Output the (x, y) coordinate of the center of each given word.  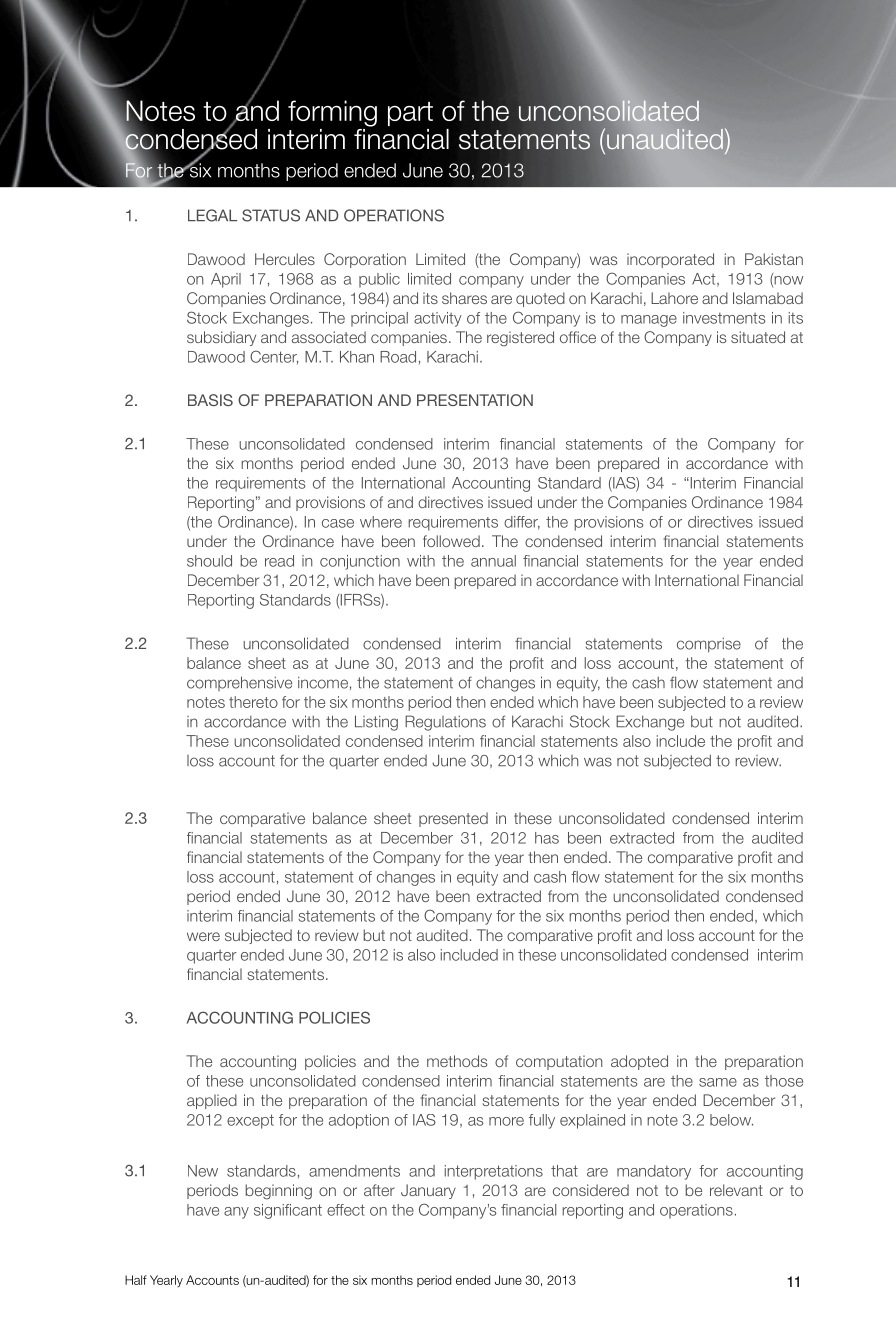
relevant (736, 1190)
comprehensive (239, 683)
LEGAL (212, 215)
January (428, 1191)
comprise (709, 644)
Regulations (445, 723)
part (410, 114)
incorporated (670, 260)
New (203, 1171)
